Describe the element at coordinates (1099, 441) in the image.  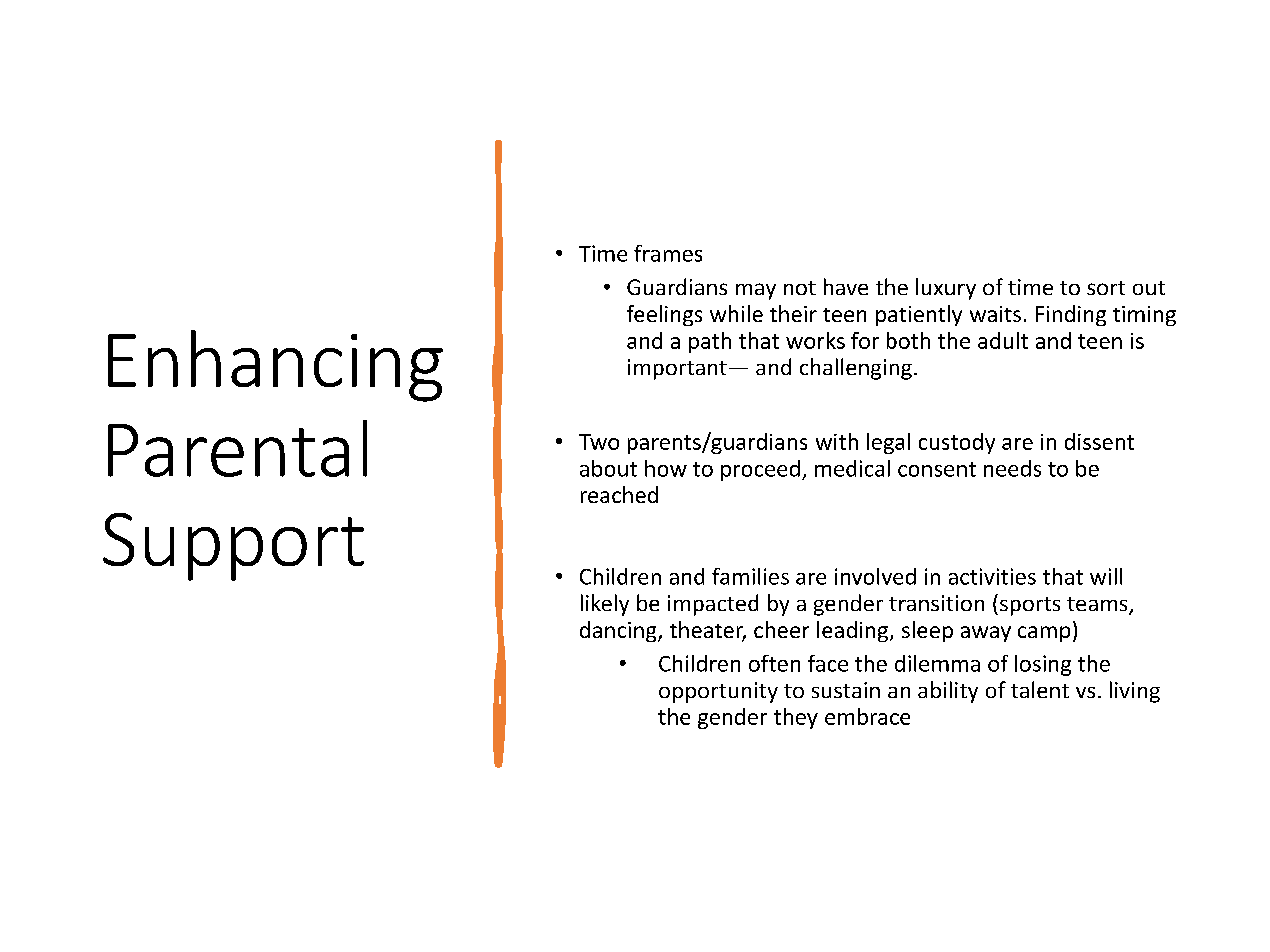
I see `dissent` at that location.
